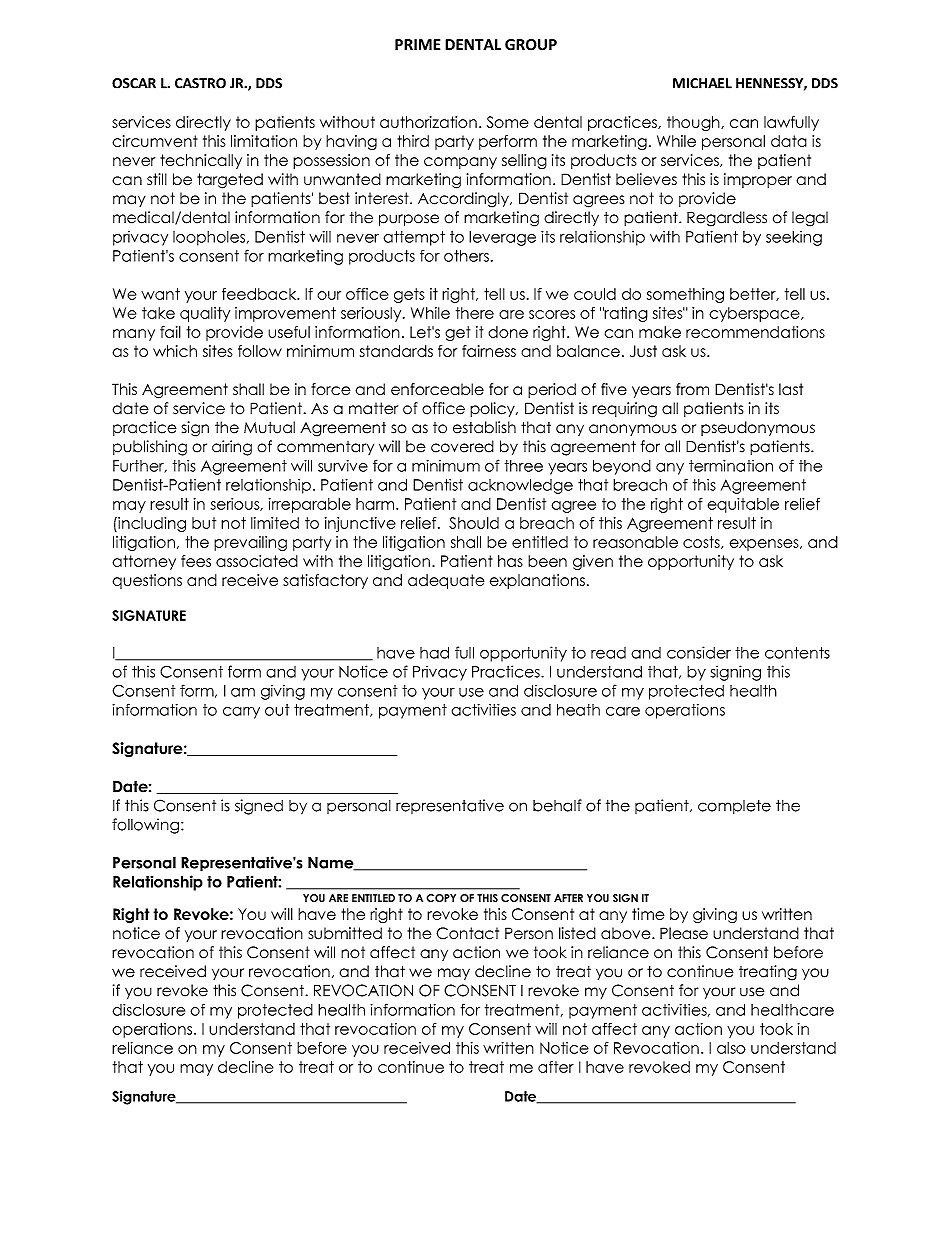  Describe the element at coordinates (484, 427) in the screenshot. I see `establish` at that location.
